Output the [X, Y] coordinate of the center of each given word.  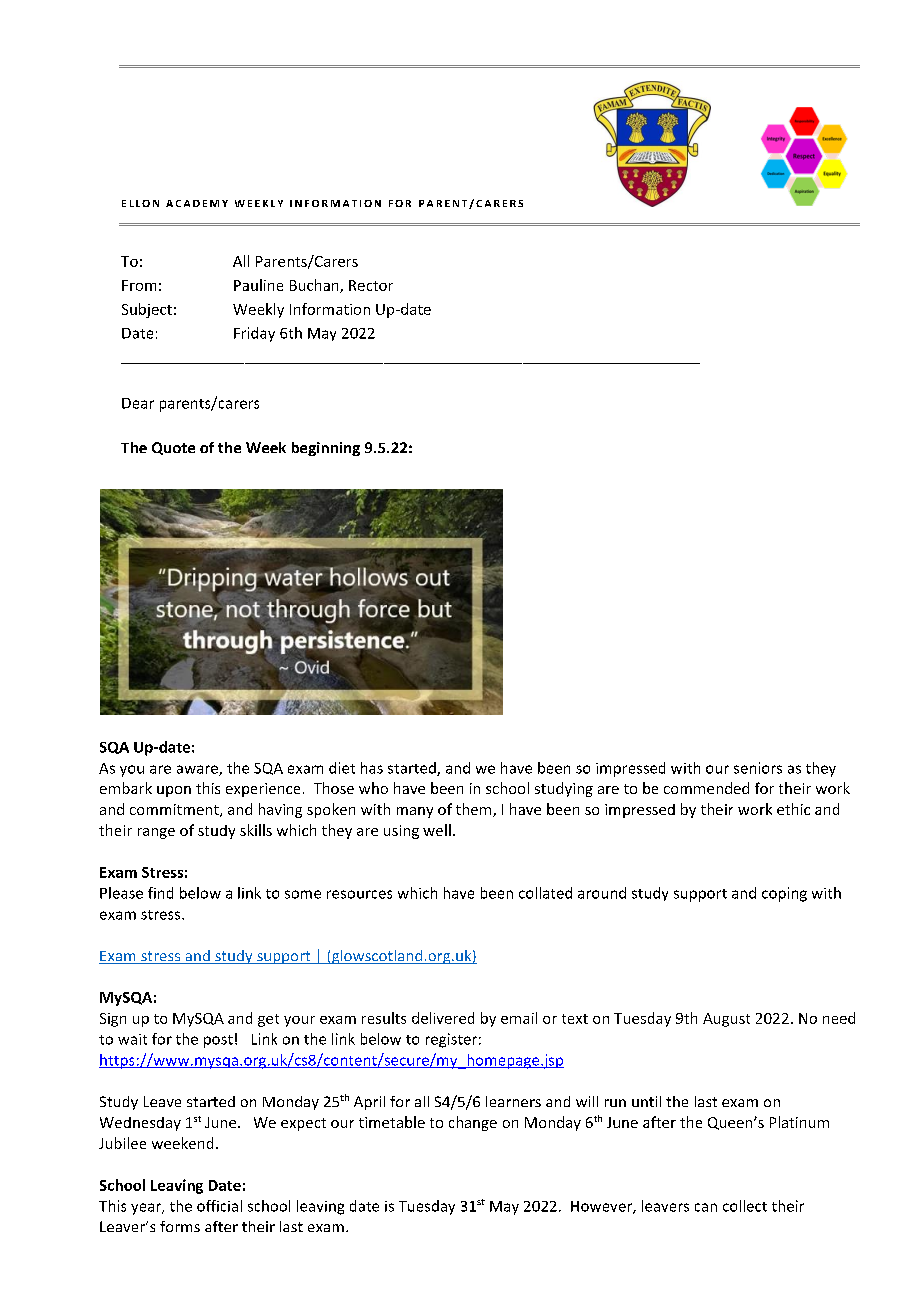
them [475, 810]
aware [198, 770]
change [473, 1123]
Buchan [315, 286]
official [219, 1206]
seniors [758, 768]
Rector [371, 285]
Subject [147, 310]
